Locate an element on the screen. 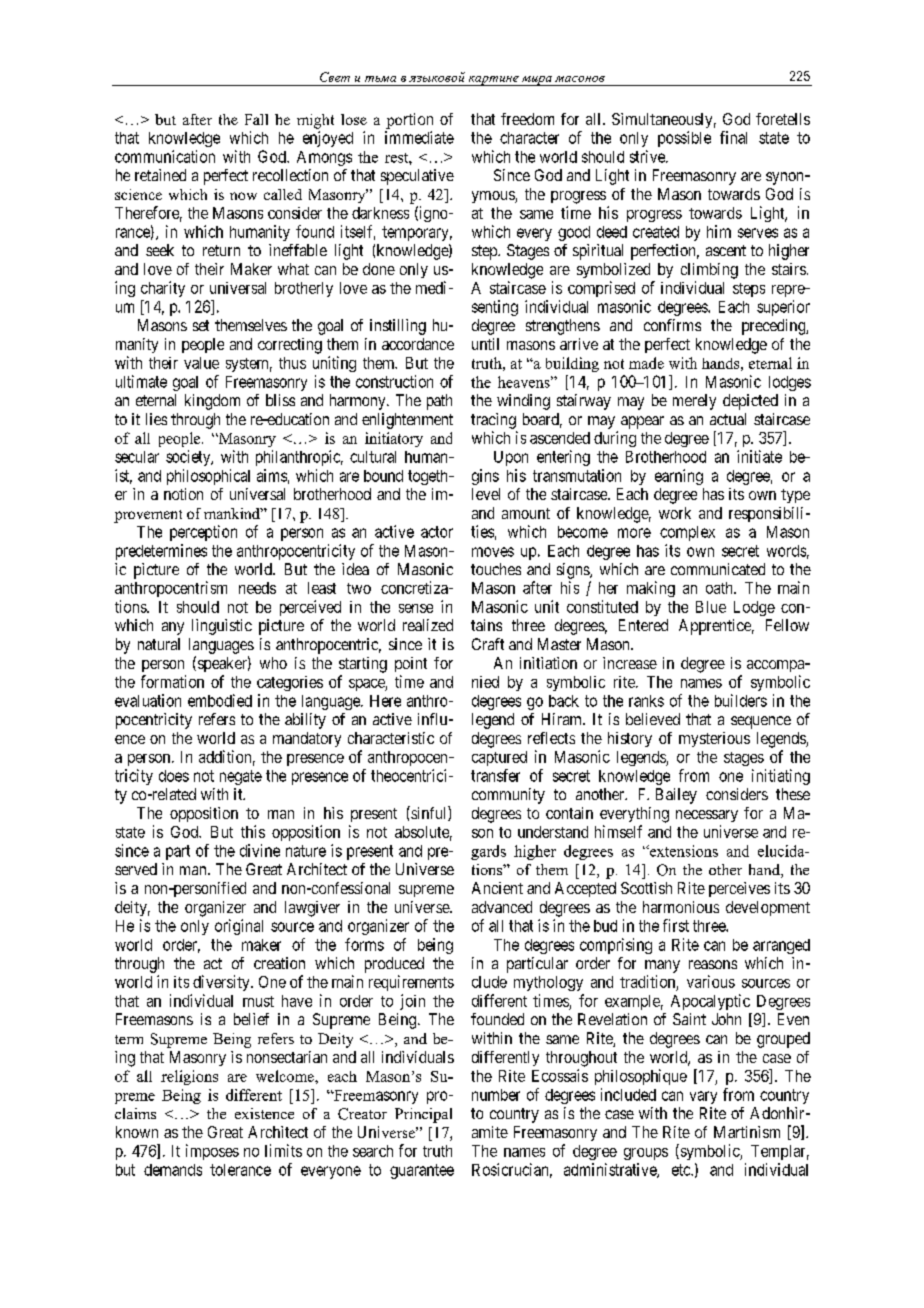  final is located at coordinates (733, 137).
